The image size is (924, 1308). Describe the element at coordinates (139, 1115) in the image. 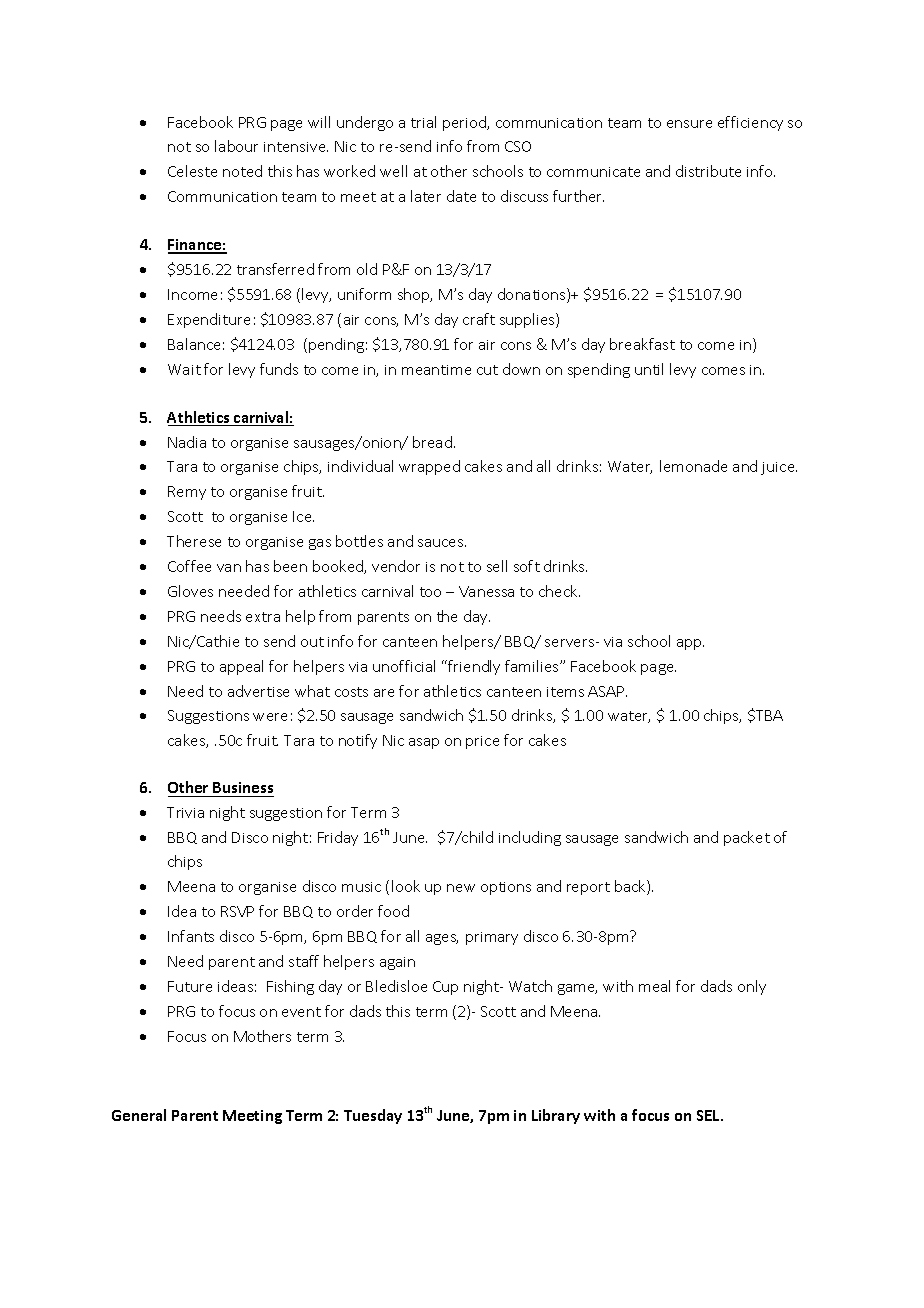

I see `General` at that location.
